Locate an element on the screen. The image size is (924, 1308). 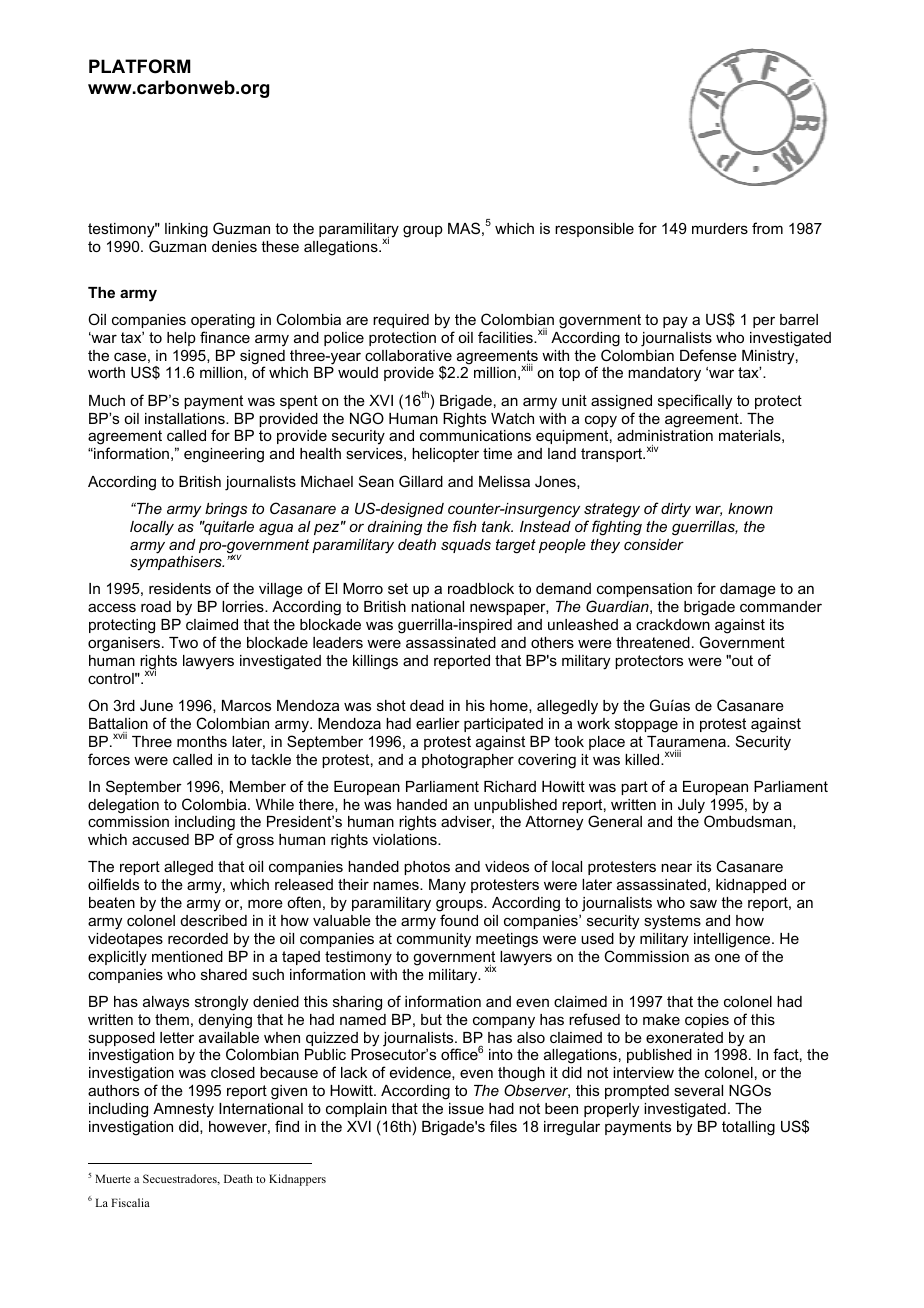
set is located at coordinates (398, 588).
